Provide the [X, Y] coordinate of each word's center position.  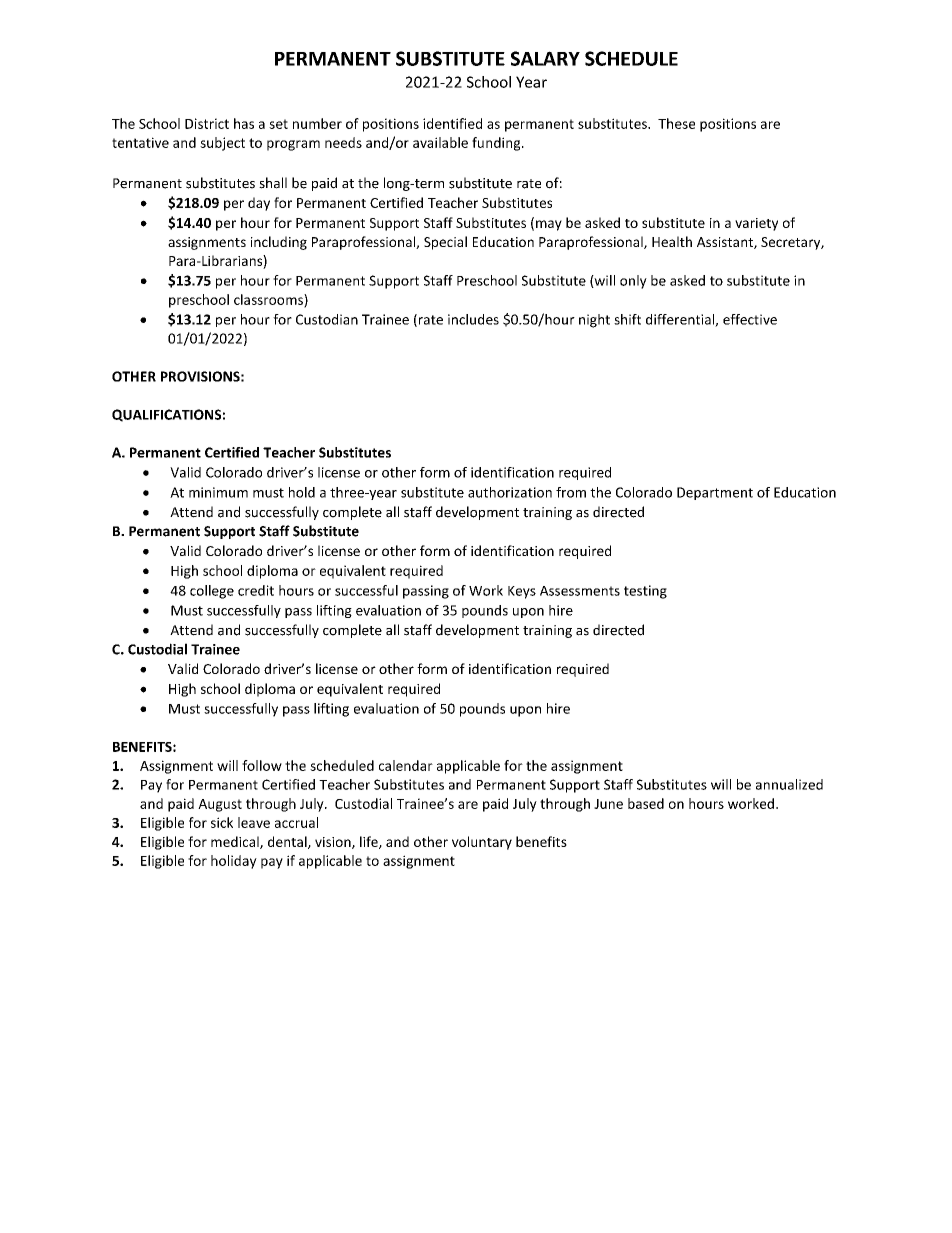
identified [452, 123]
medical [236, 842]
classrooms [269, 300]
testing [645, 592]
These [676, 123]
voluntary [482, 843]
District [207, 123]
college [212, 592]
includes [473, 319]
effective [750, 319]
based [646, 803]
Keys [522, 592]
